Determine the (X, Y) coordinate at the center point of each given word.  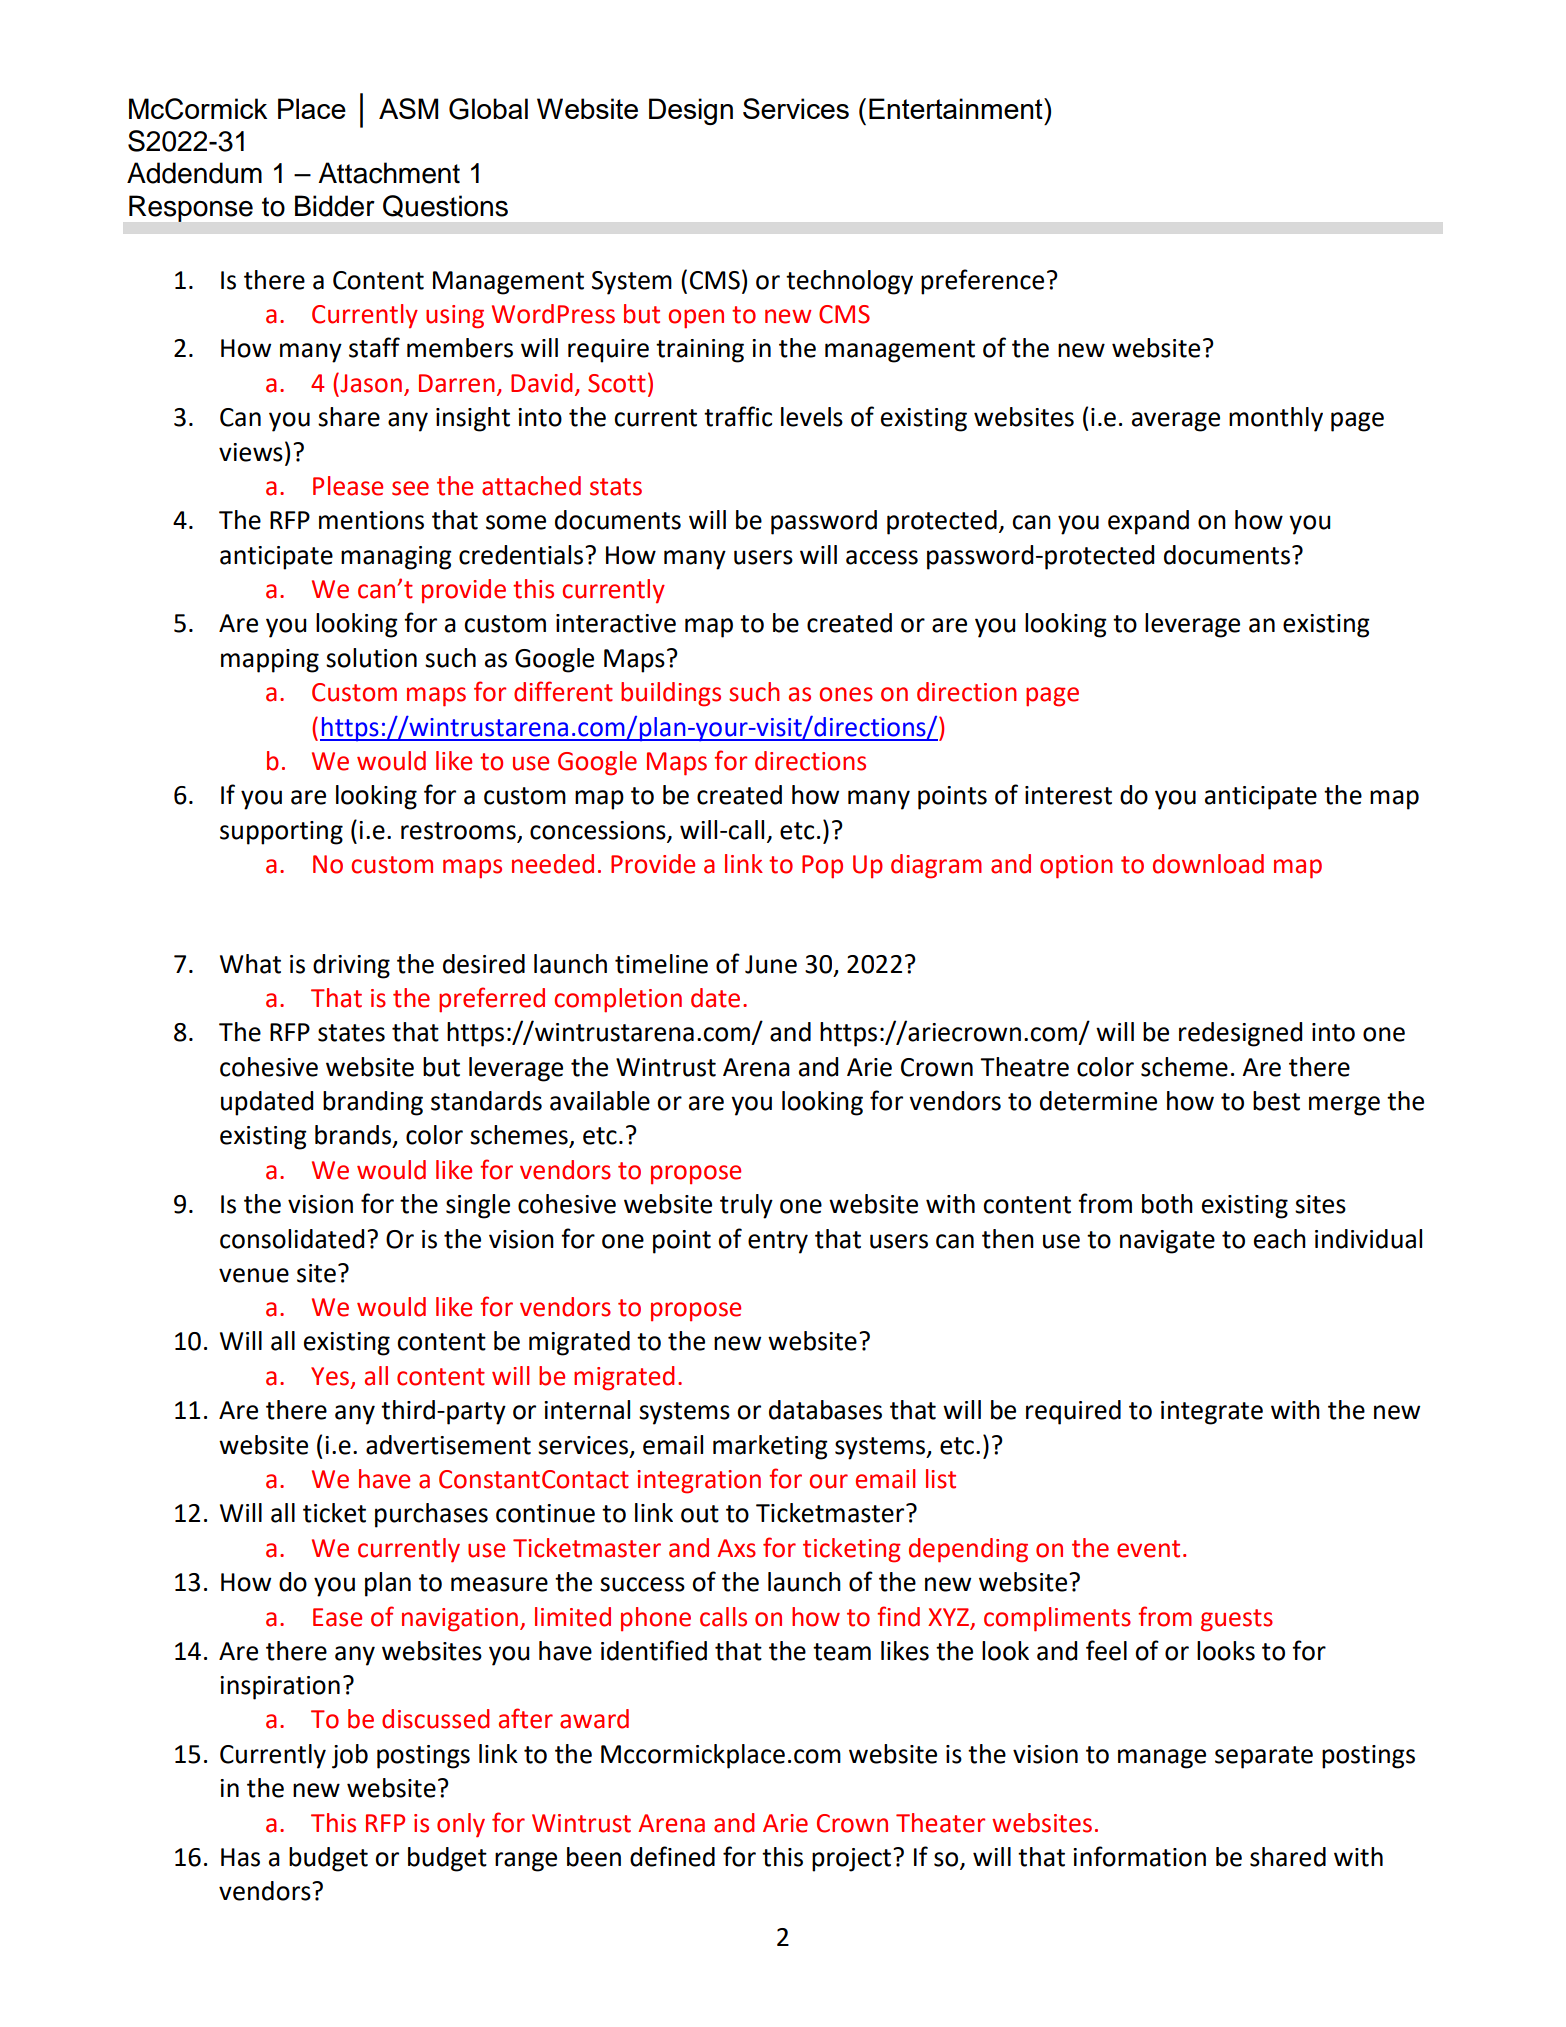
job (350, 1756)
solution (371, 658)
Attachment (389, 173)
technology (849, 282)
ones (846, 694)
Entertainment (957, 108)
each (1280, 1239)
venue (254, 1275)
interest (1068, 795)
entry (778, 1242)
